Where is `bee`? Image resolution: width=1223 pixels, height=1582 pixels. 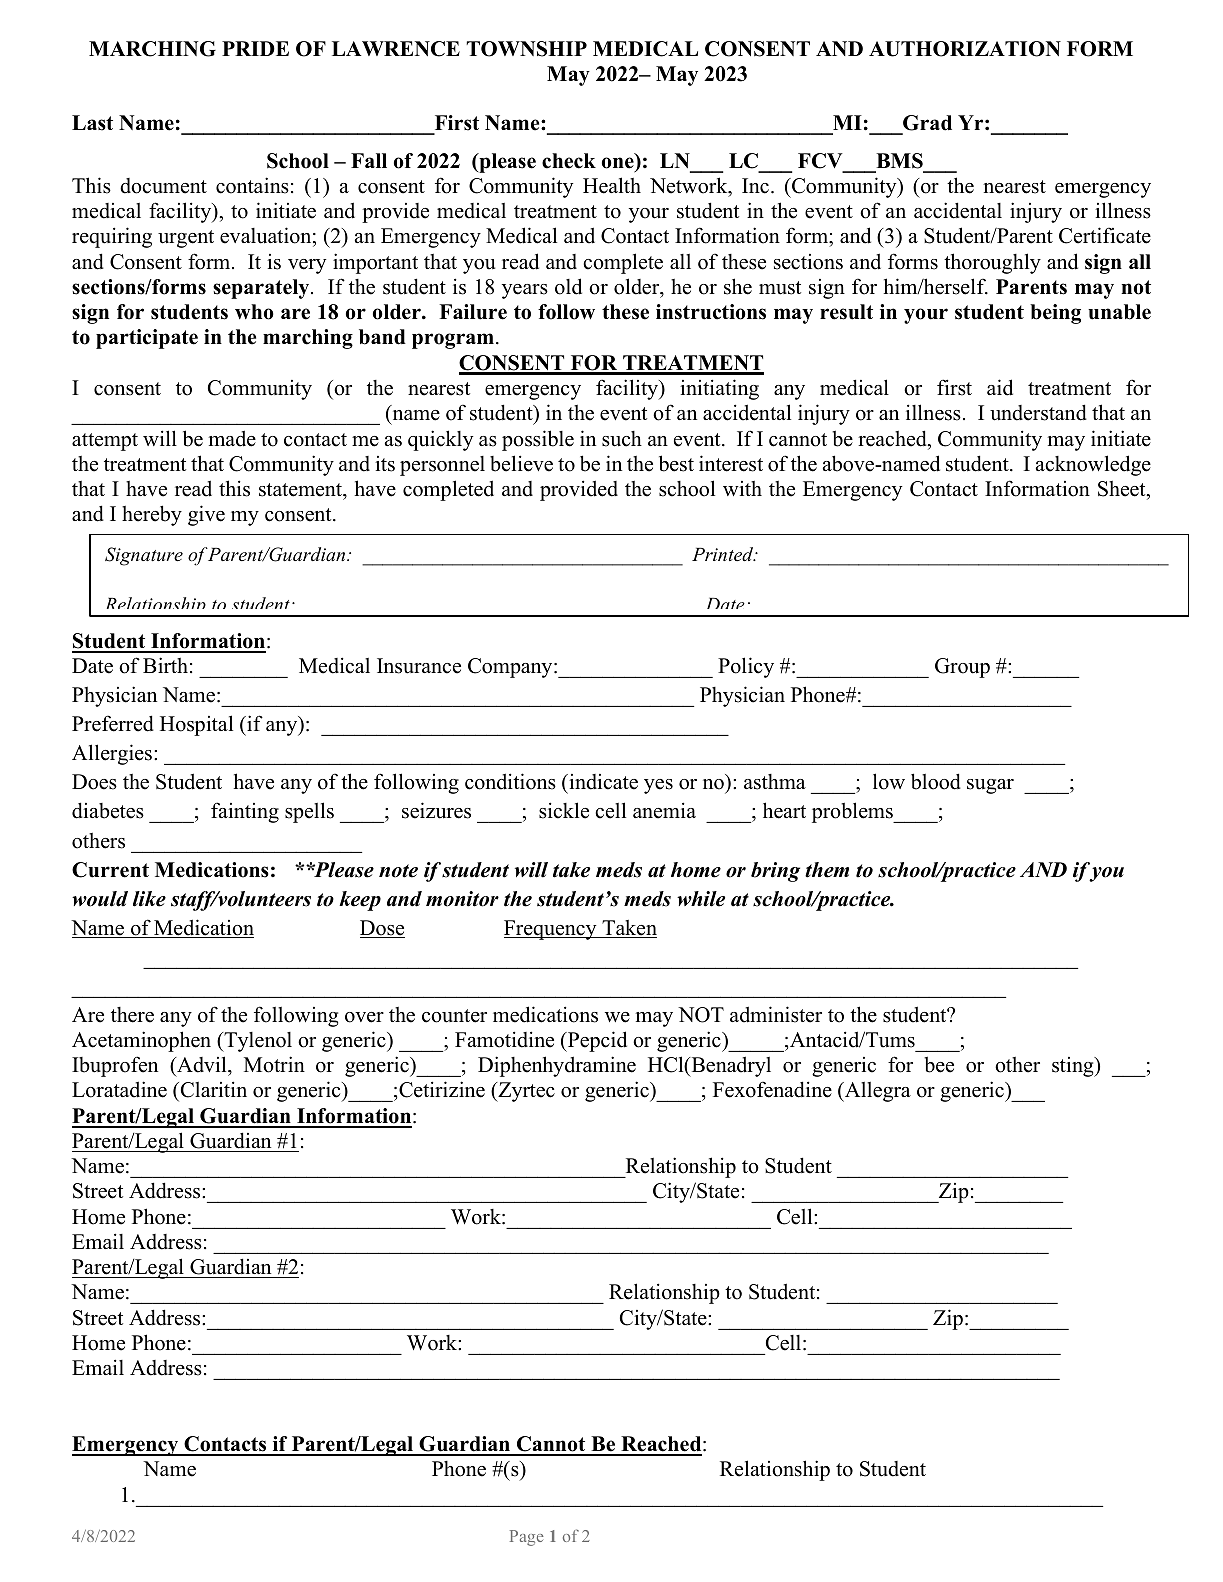
bee is located at coordinates (939, 1064).
